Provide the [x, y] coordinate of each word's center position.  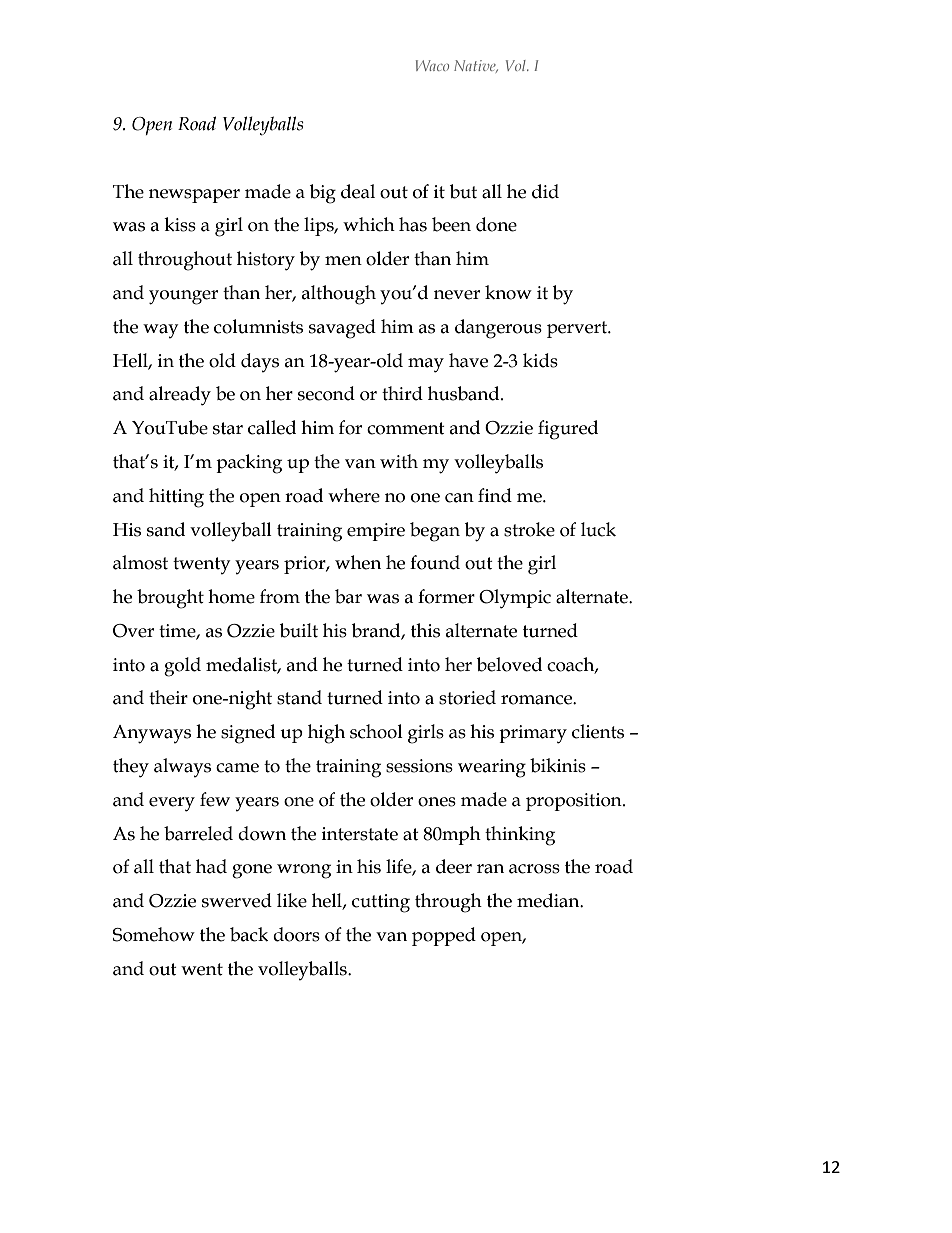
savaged [342, 329]
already [180, 396]
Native [476, 66]
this [425, 630]
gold [182, 667]
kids [540, 360]
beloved [509, 664]
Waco [432, 65]
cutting [381, 903]
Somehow [154, 934]
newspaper [194, 196]
